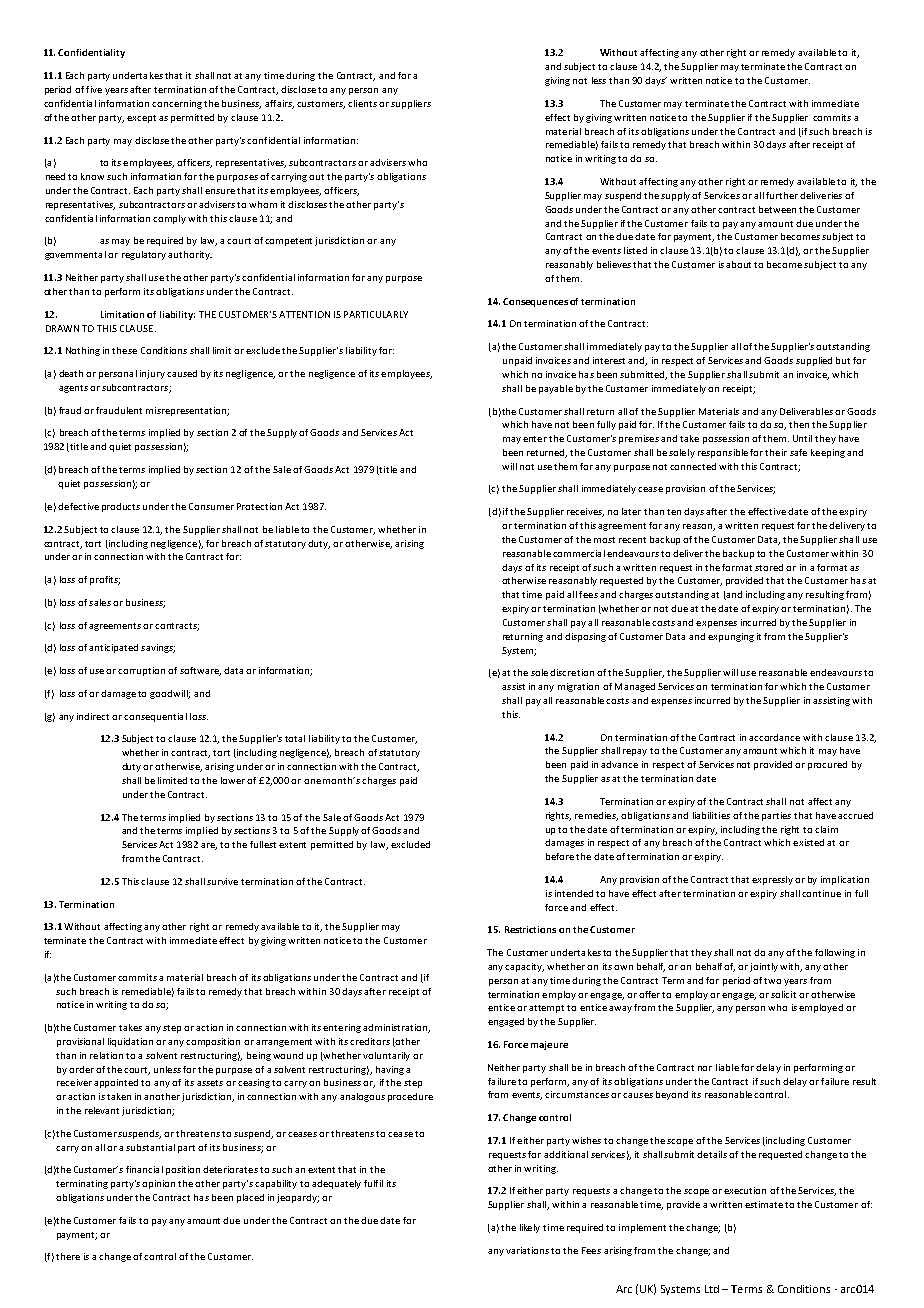 This page has height=1308, width=924. What do you see at coordinates (362, 103) in the page?
I see `clients` at bounding box center [362, 103].
